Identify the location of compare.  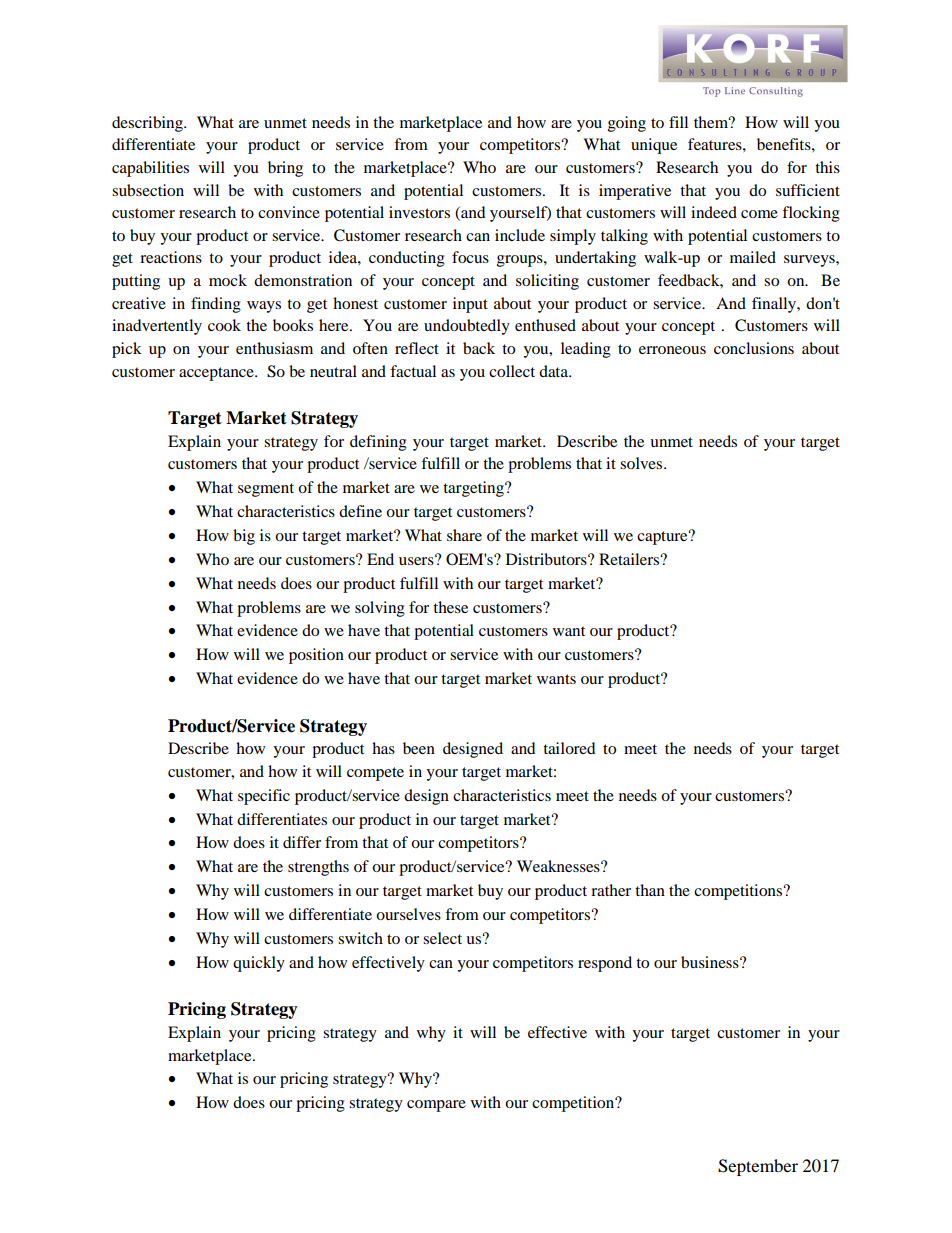
(436, 1106).
